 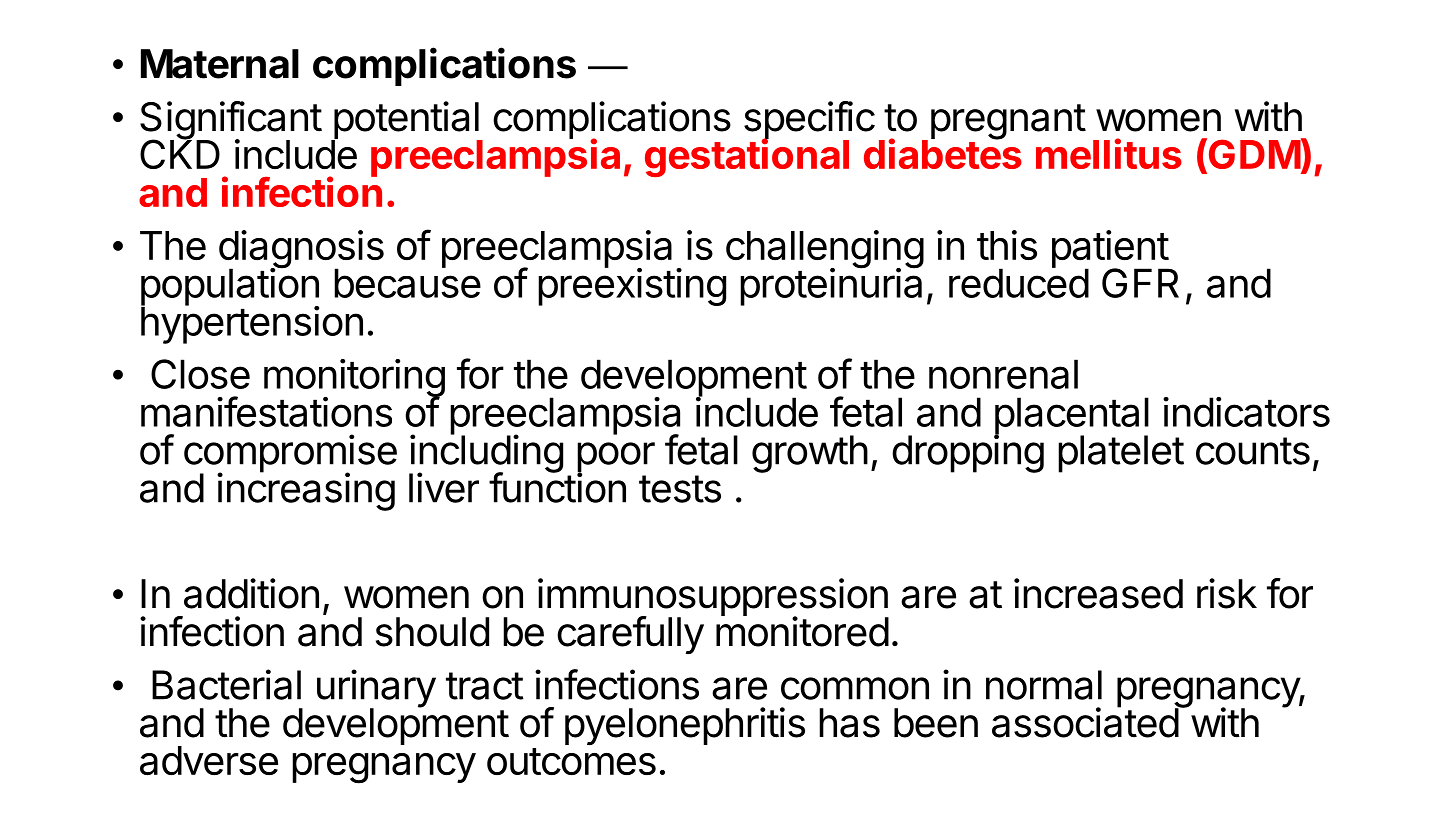 I want to click on tests, so click(x=680, y=489).
